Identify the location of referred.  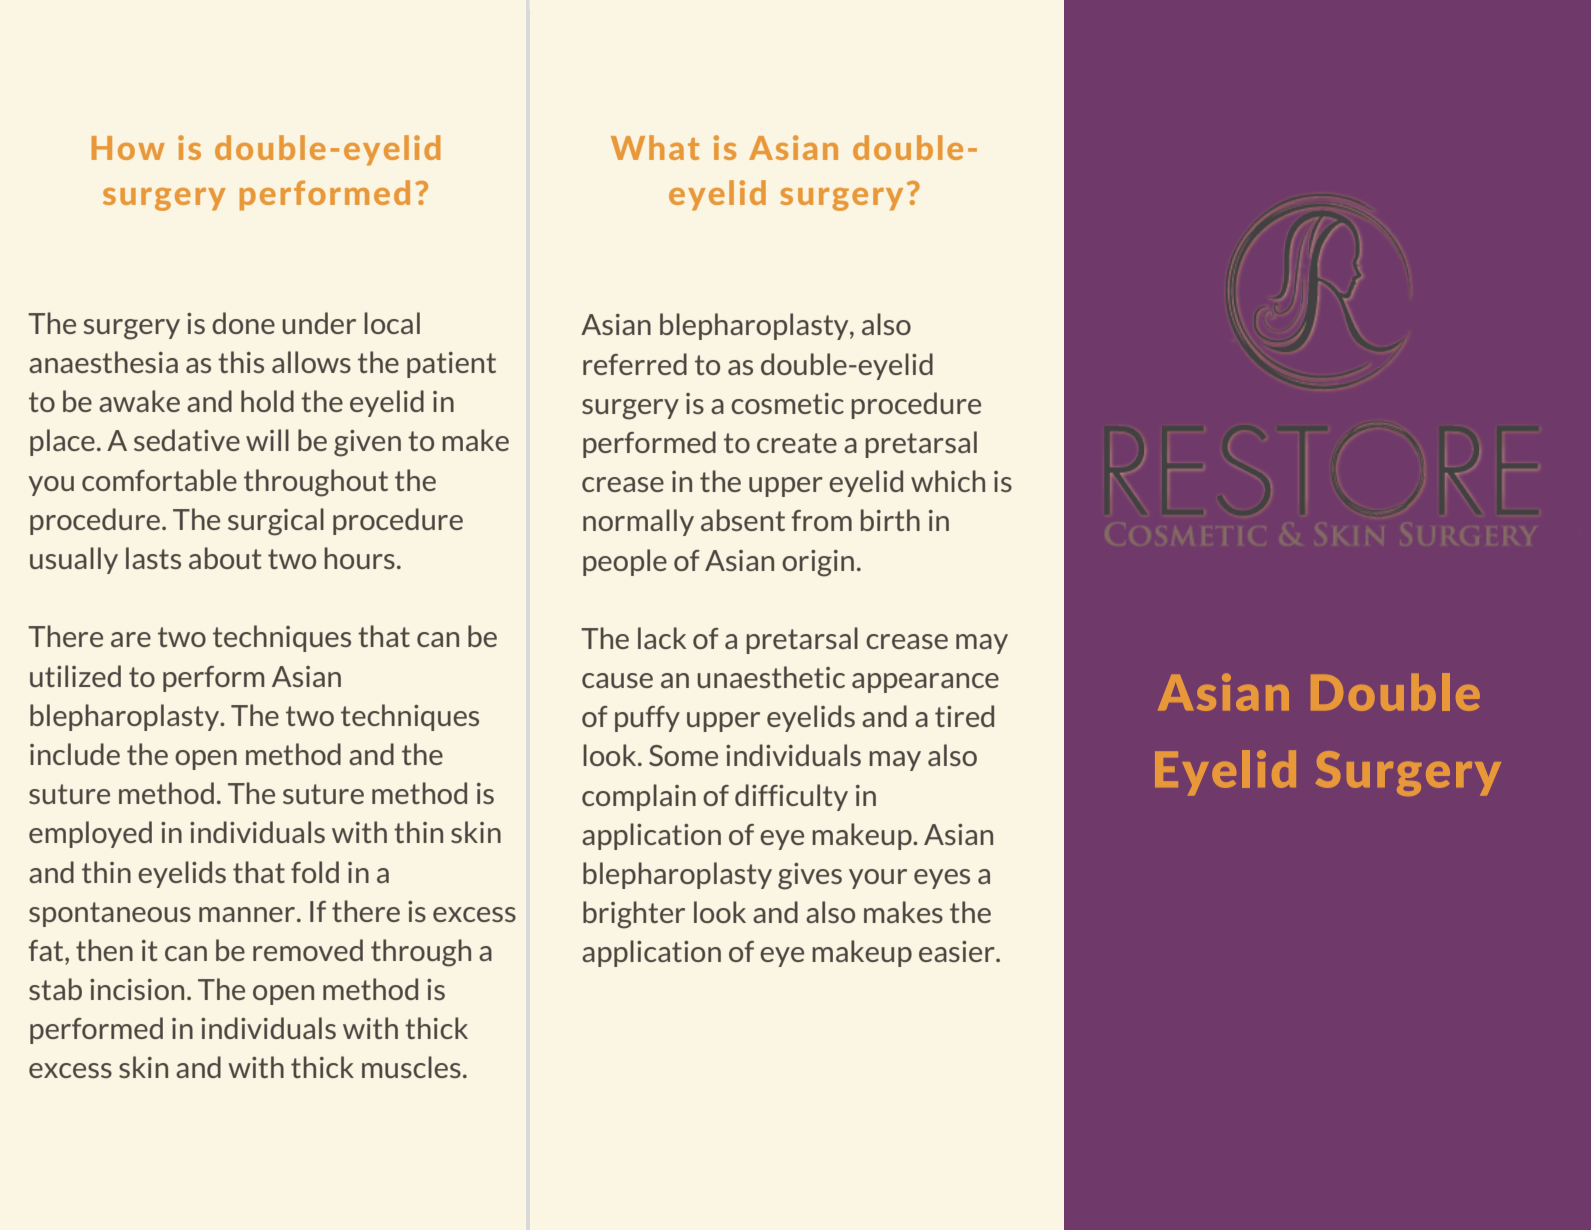
(635, 364).
